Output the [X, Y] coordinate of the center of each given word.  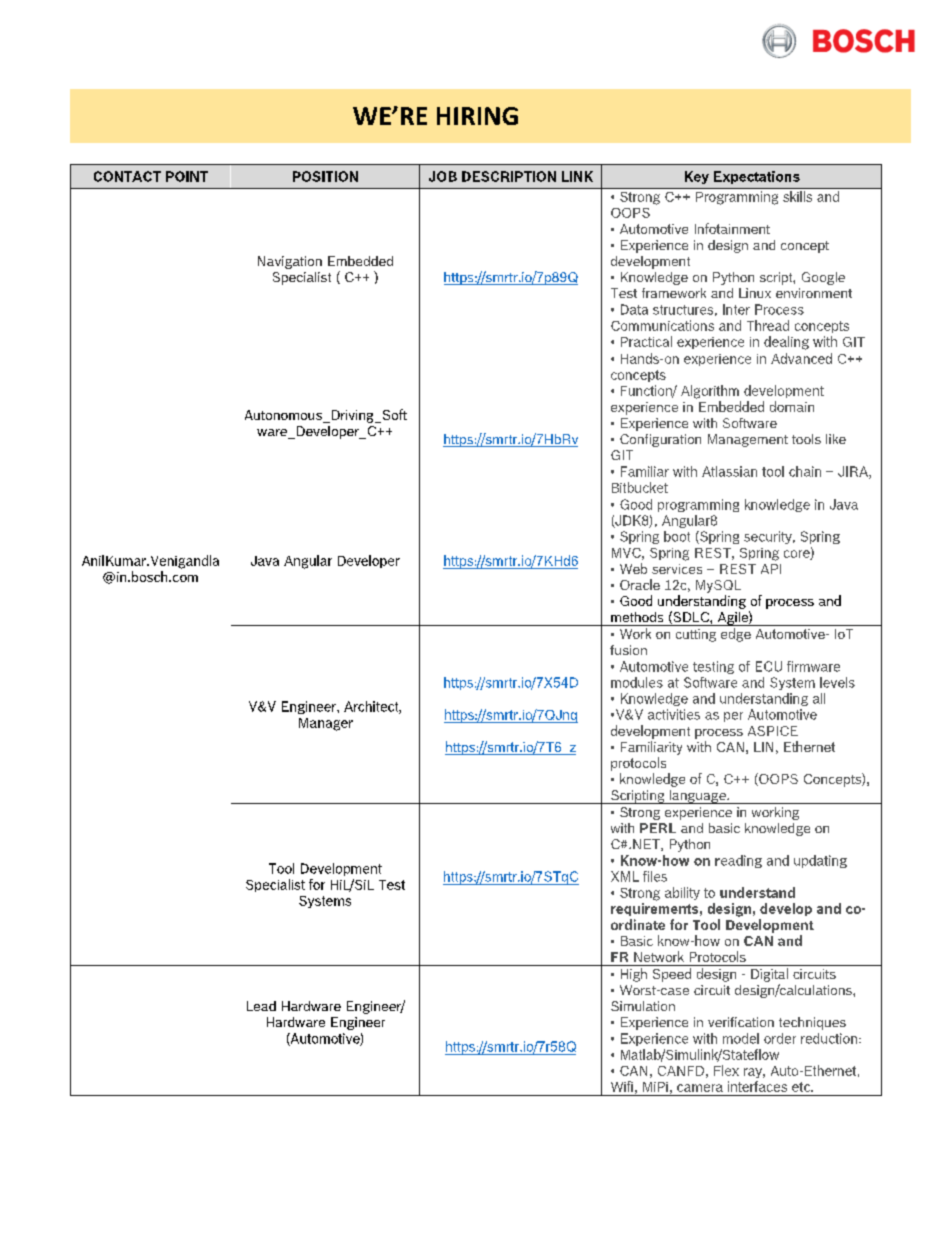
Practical [646, 341]
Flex [726, 1070]
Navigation [290, 262]
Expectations [757, 177]
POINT [187, 176]
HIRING [477, 116]
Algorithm [710, 392]
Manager [326, 724]
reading [738, 861]
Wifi [622, 1086]
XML [625, 876]
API [771, 569]
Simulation [643, 1006]
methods [637, 617]
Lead [261, 1006]
